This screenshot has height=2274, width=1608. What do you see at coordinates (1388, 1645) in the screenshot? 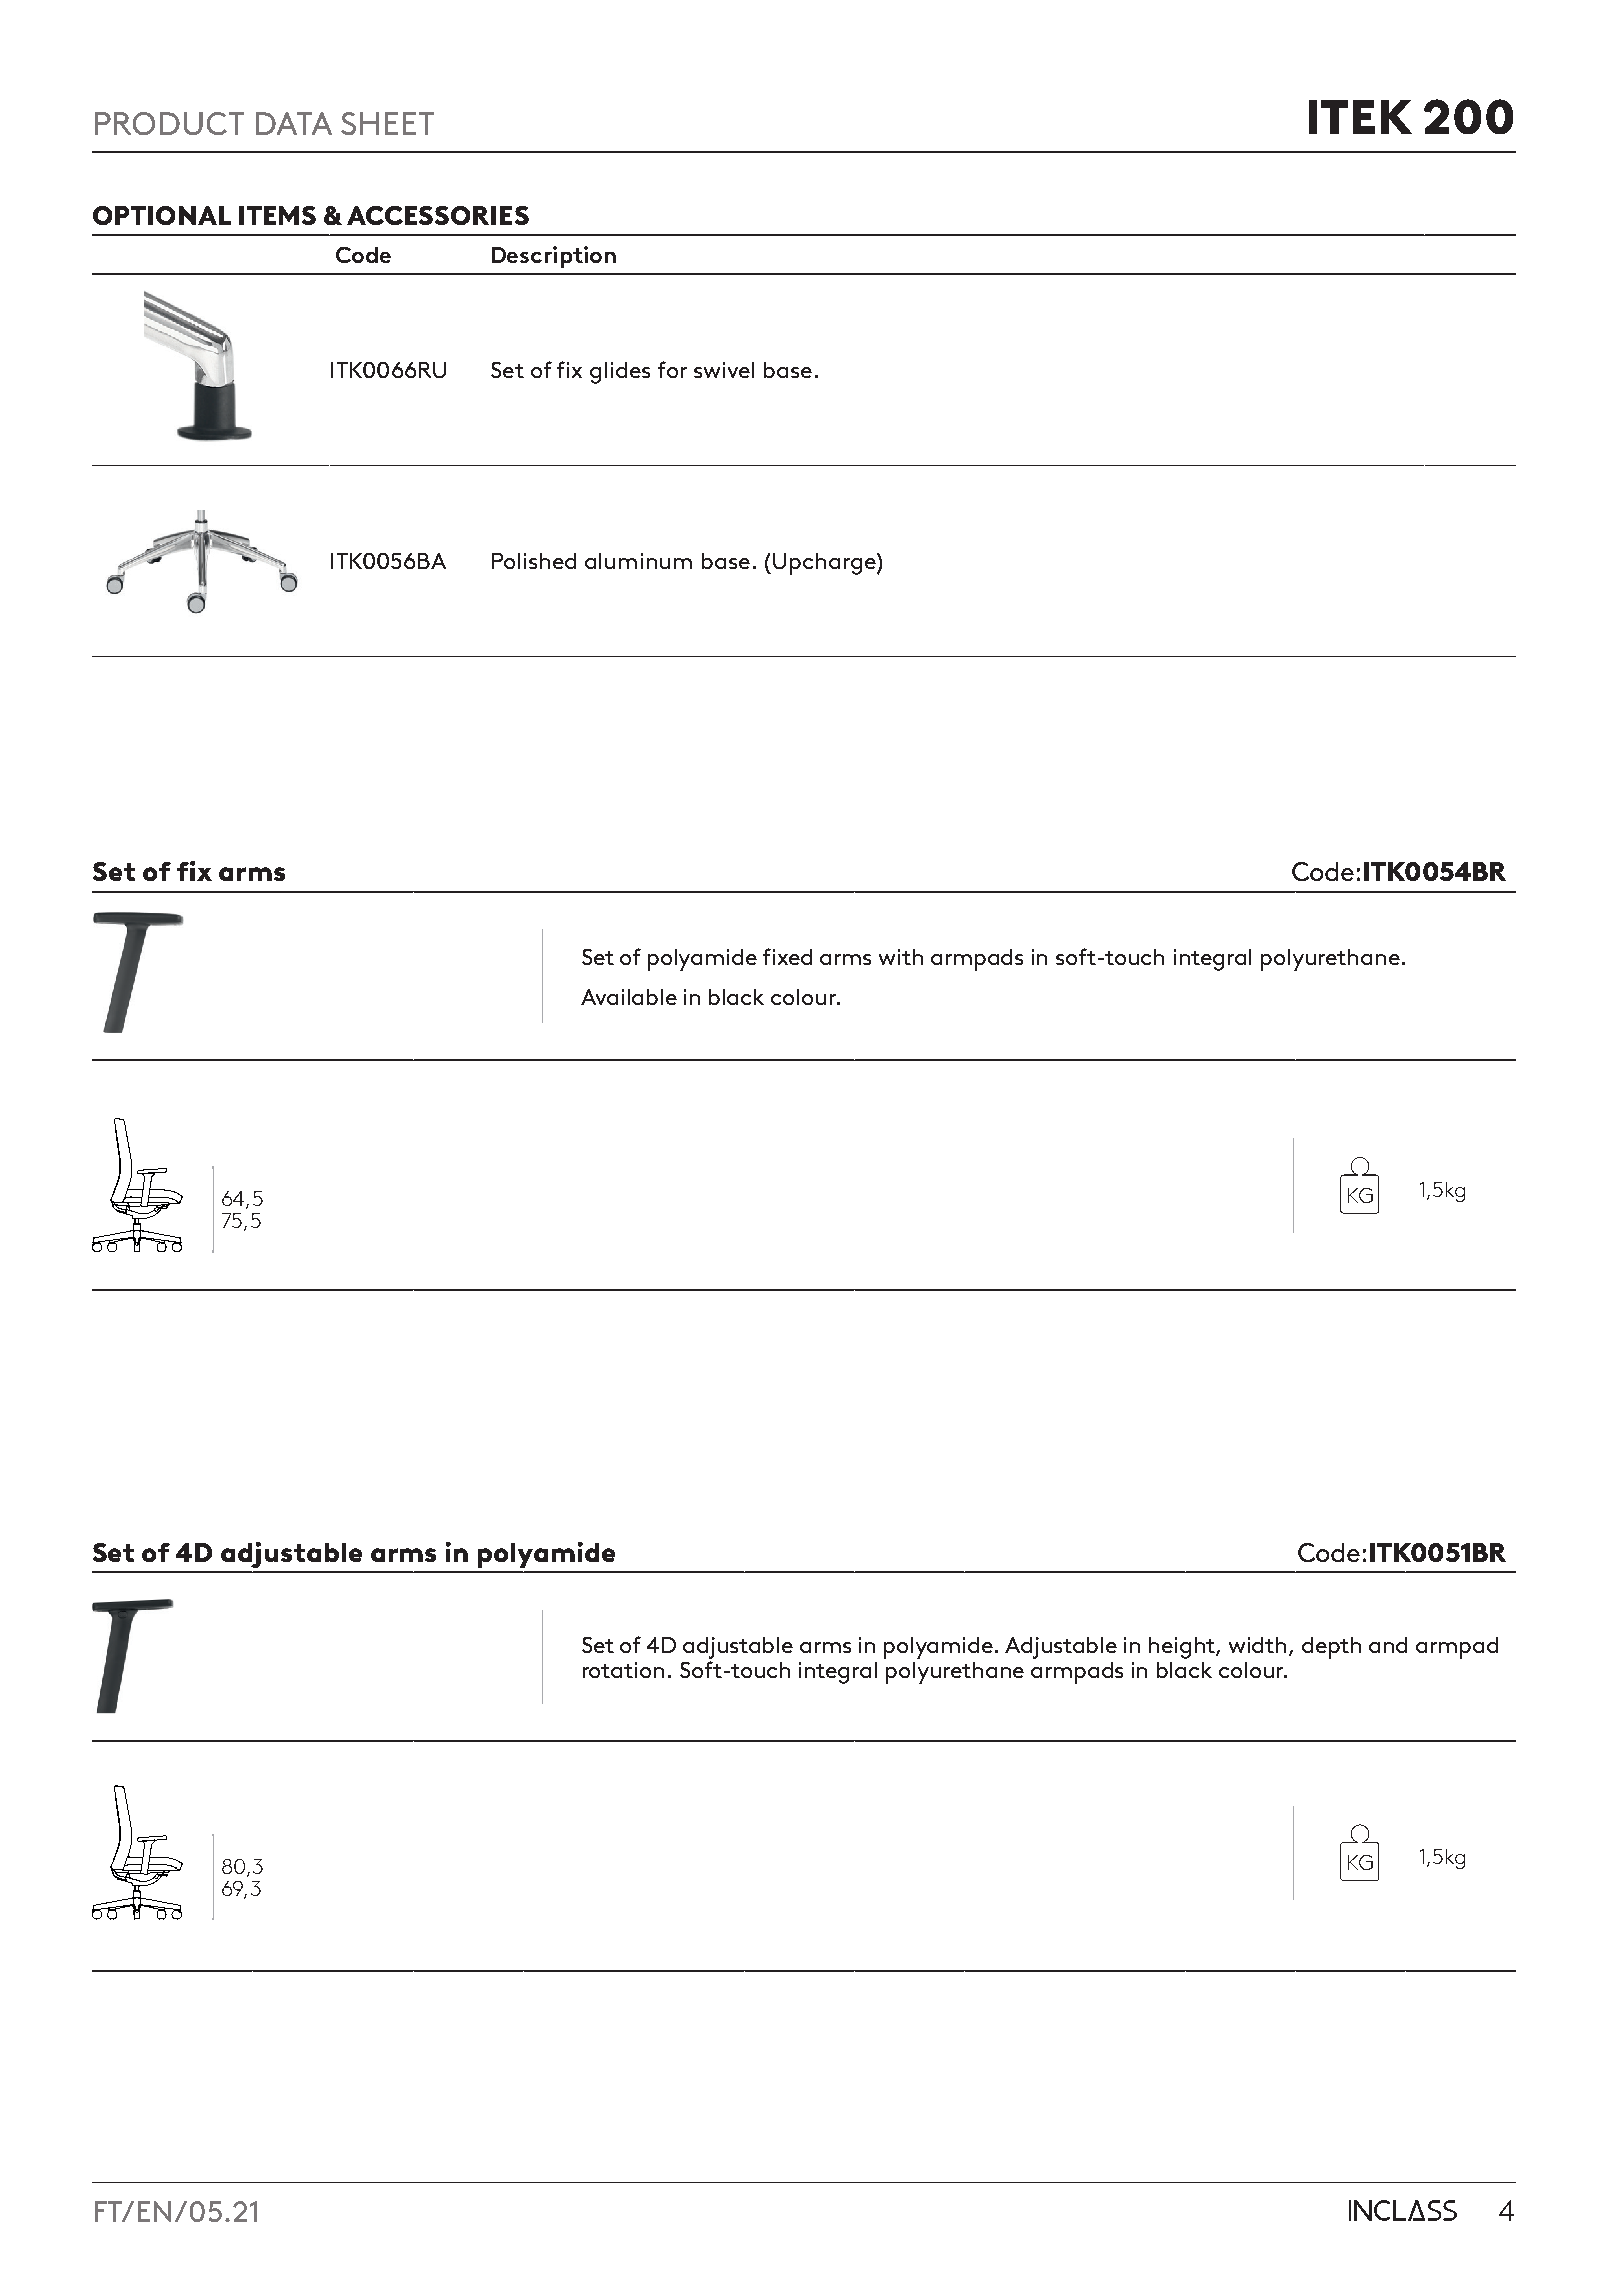
I see `and` at bounding box center [1388, 1645].
